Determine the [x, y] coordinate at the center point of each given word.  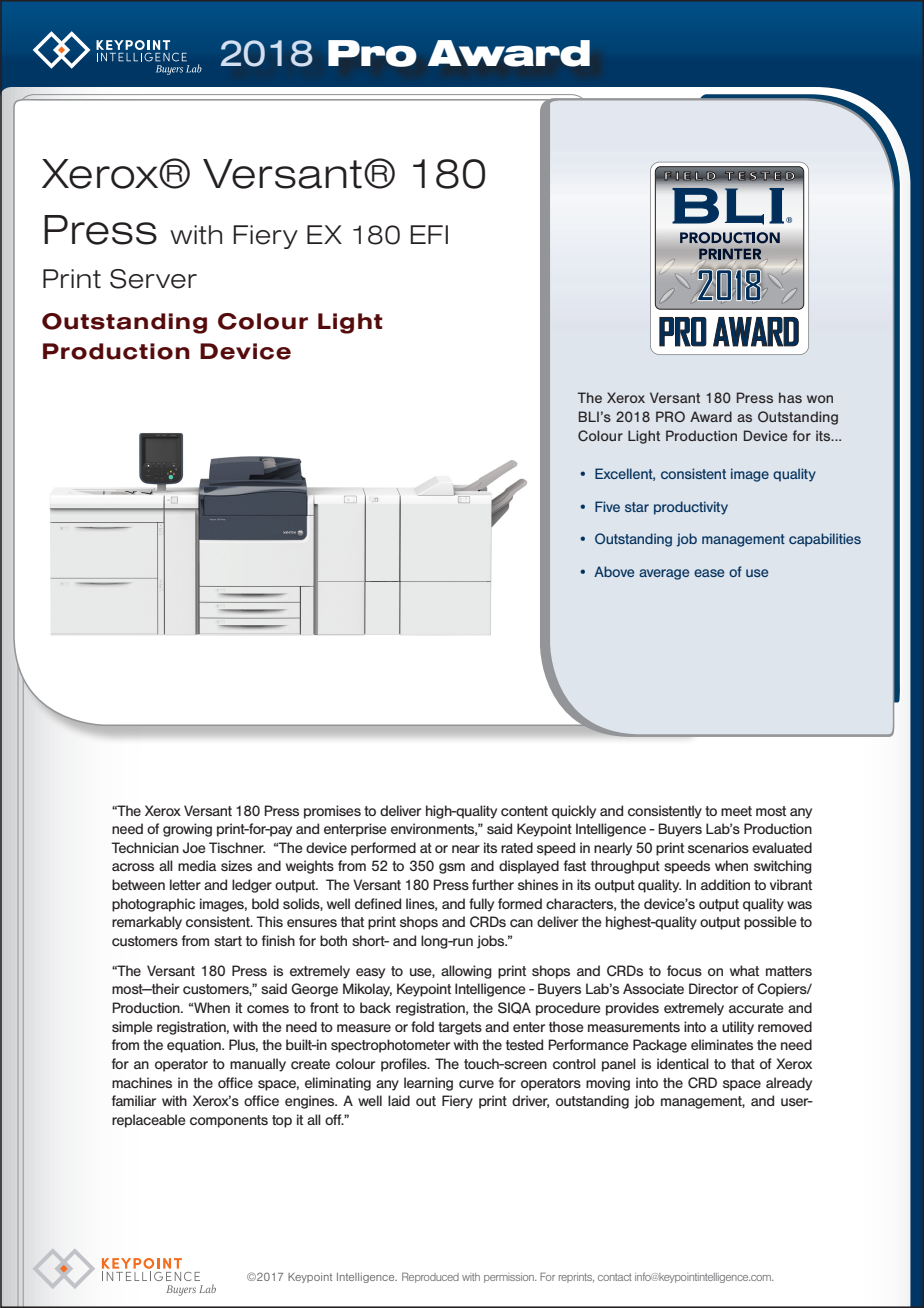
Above [614, 571]
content [524, 811]
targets [460, 1028]
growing [187, 830]
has [790, 397]
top [282, 1121]
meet [736, 811]
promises [332, 812]
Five [607, 506]
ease [709, 573]
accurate [756, 1008]
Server [153, 279]
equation [195, 1046]
